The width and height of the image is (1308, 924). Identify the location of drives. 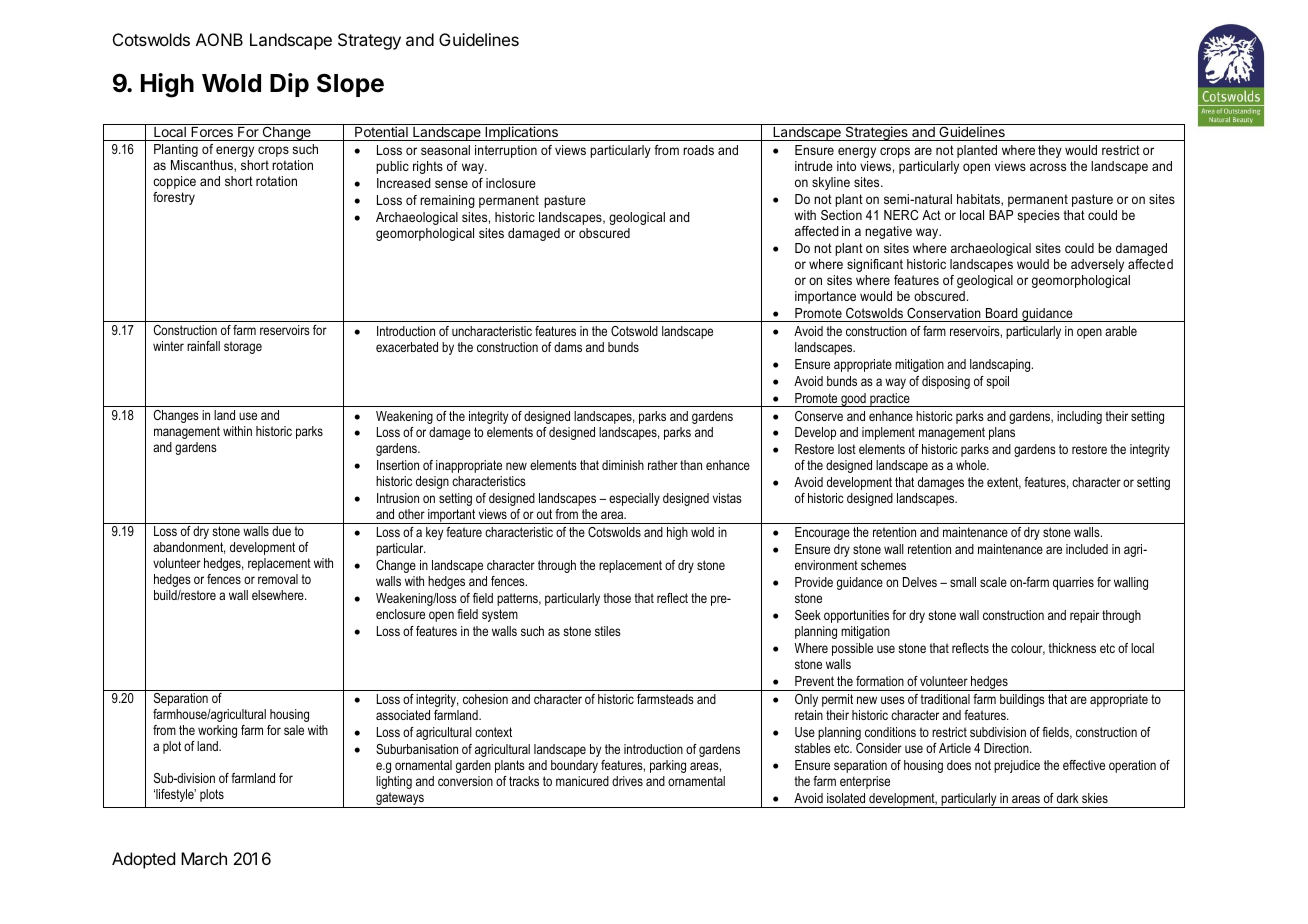
(627, 781).
